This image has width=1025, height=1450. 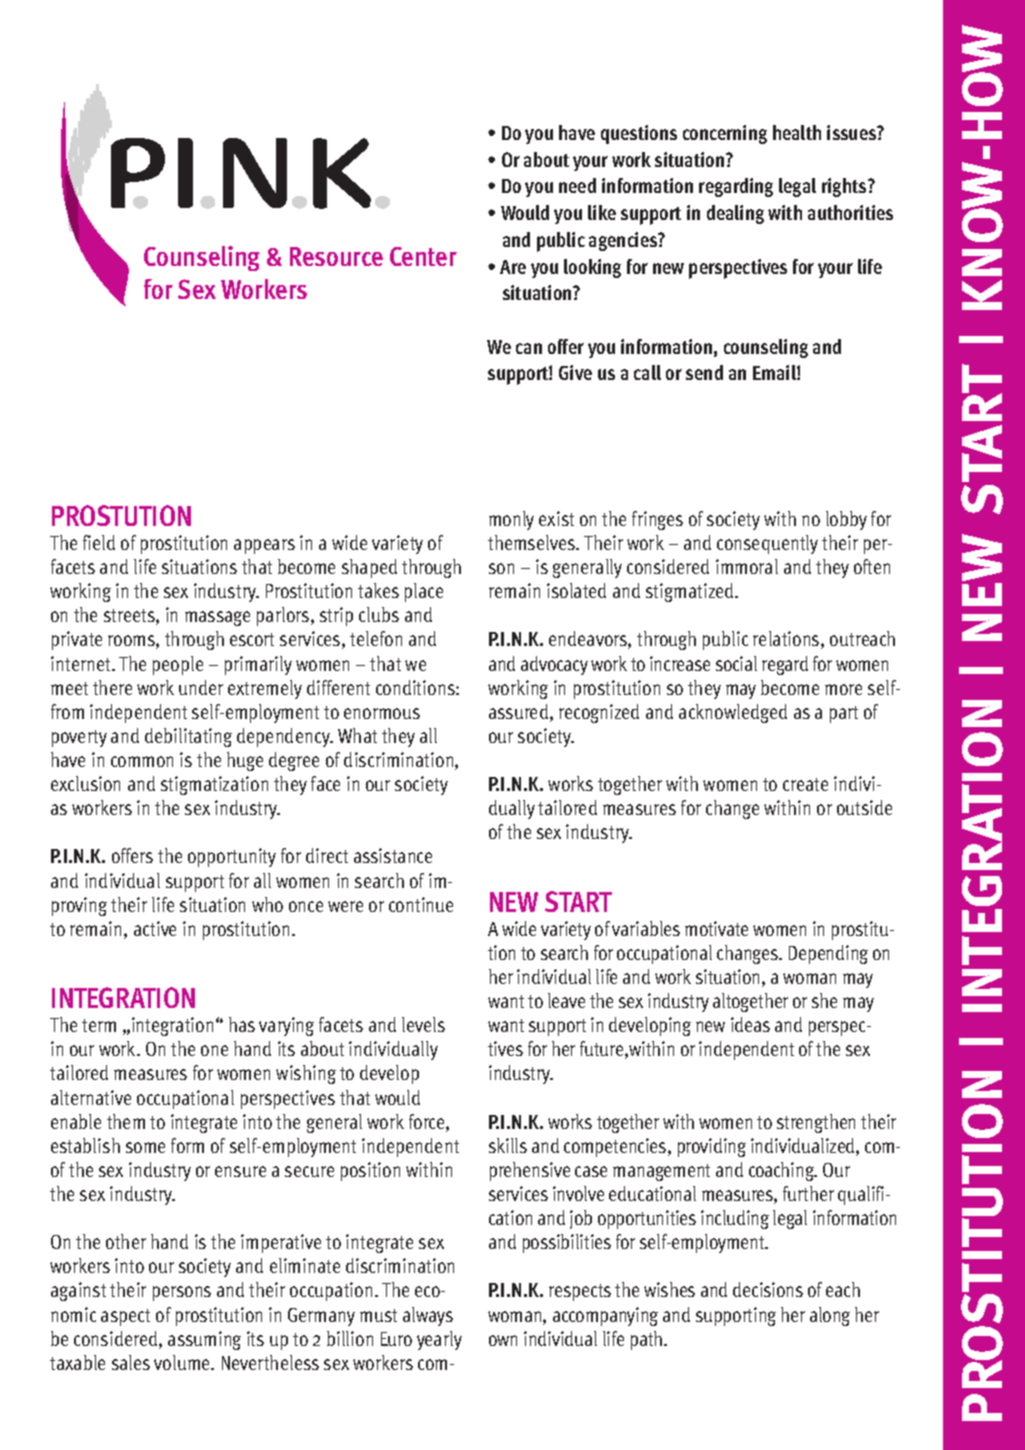 What do you see at coordinates (768, 1289) in the image?
I see `decisions` at bounding box center [768, 1289].
